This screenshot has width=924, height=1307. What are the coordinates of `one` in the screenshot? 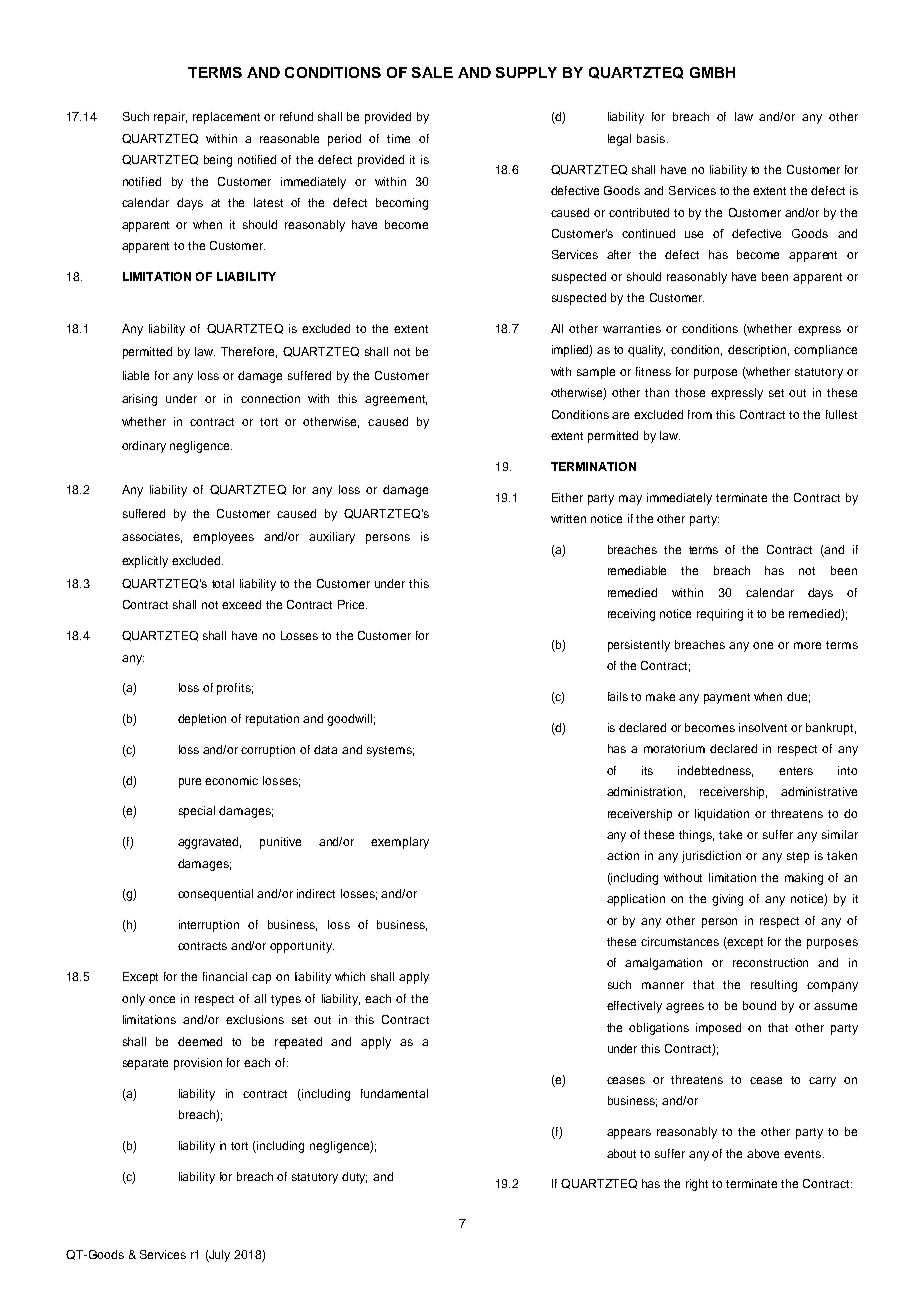 It's located at (763, 645).
